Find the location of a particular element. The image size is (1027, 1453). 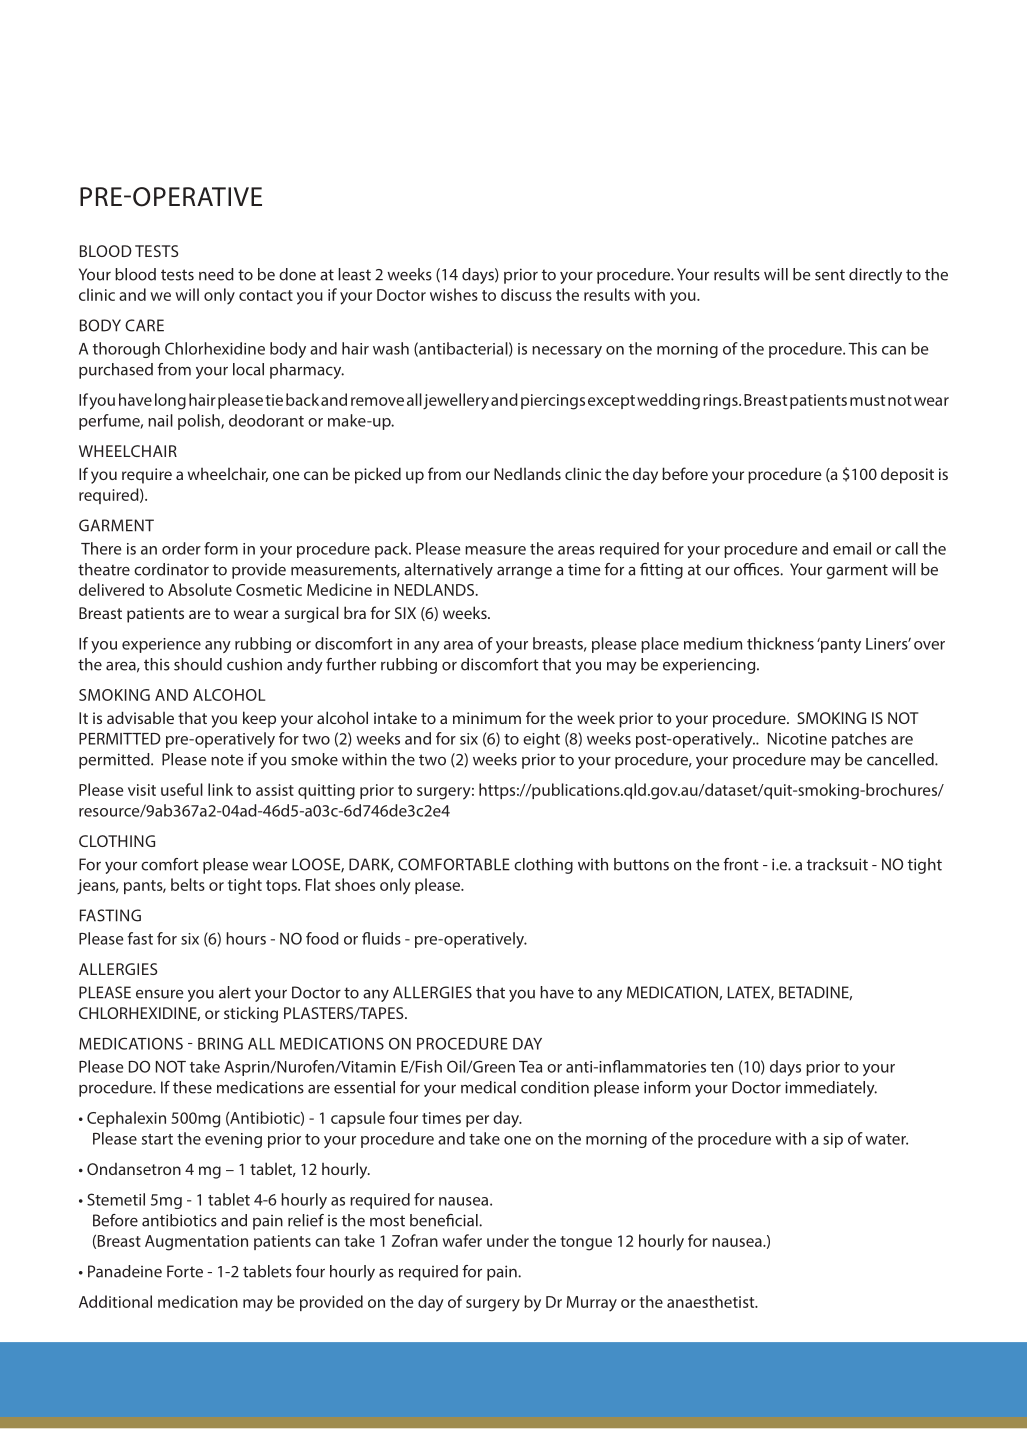

discuss is located at coordinates (526, 294).
